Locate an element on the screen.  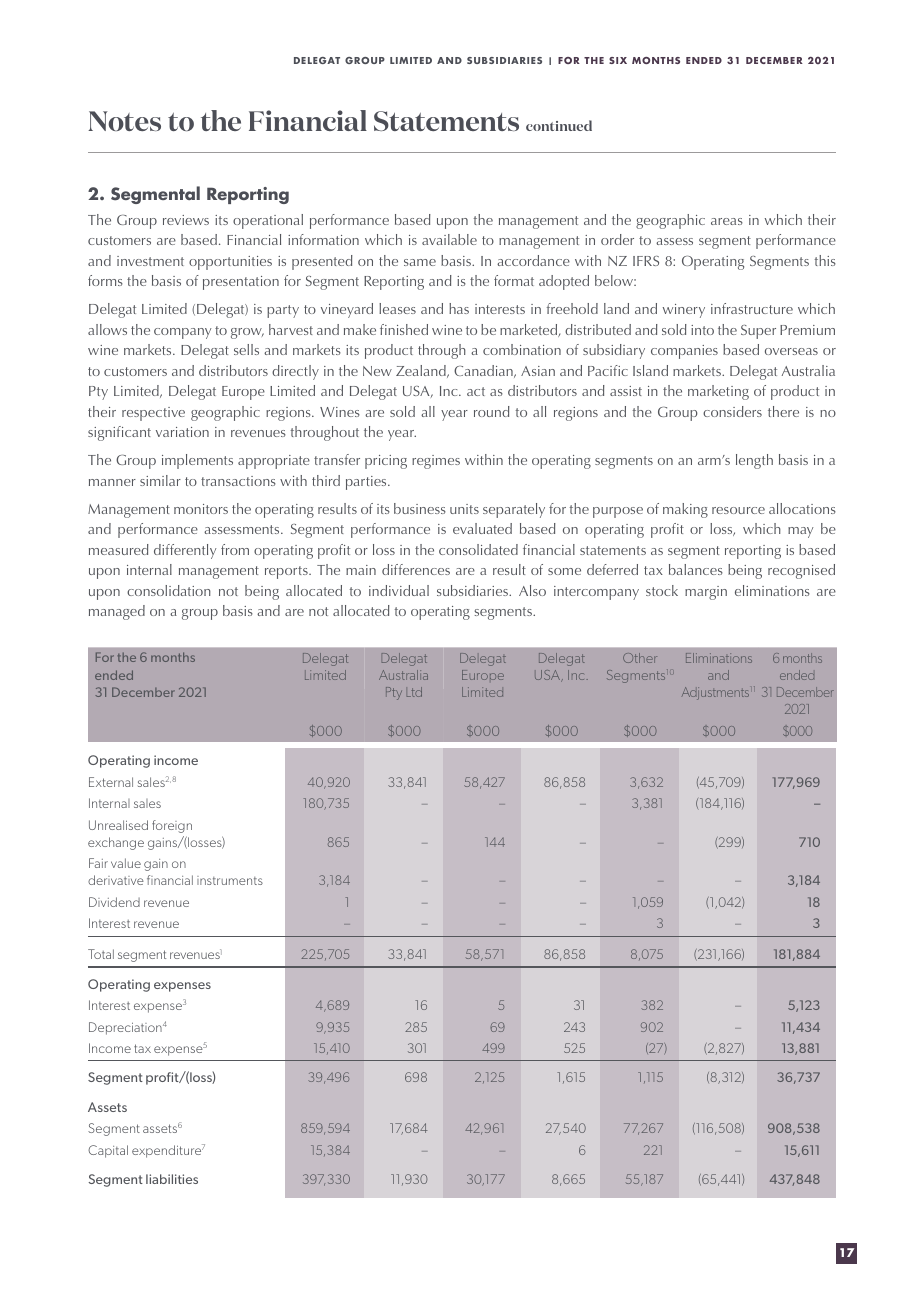
Notes is located at coordinates (124, 121).
